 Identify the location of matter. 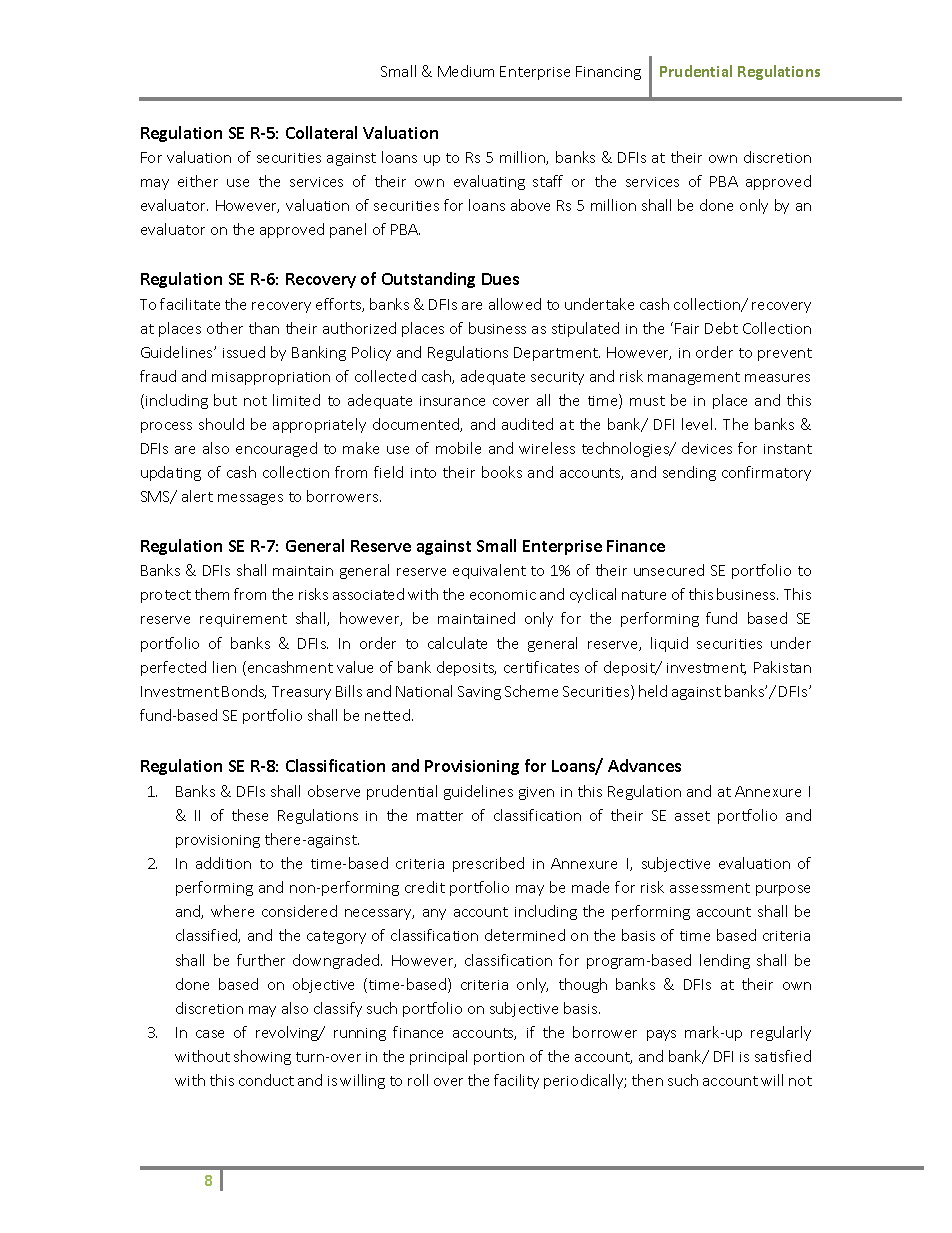
(440, 816).
